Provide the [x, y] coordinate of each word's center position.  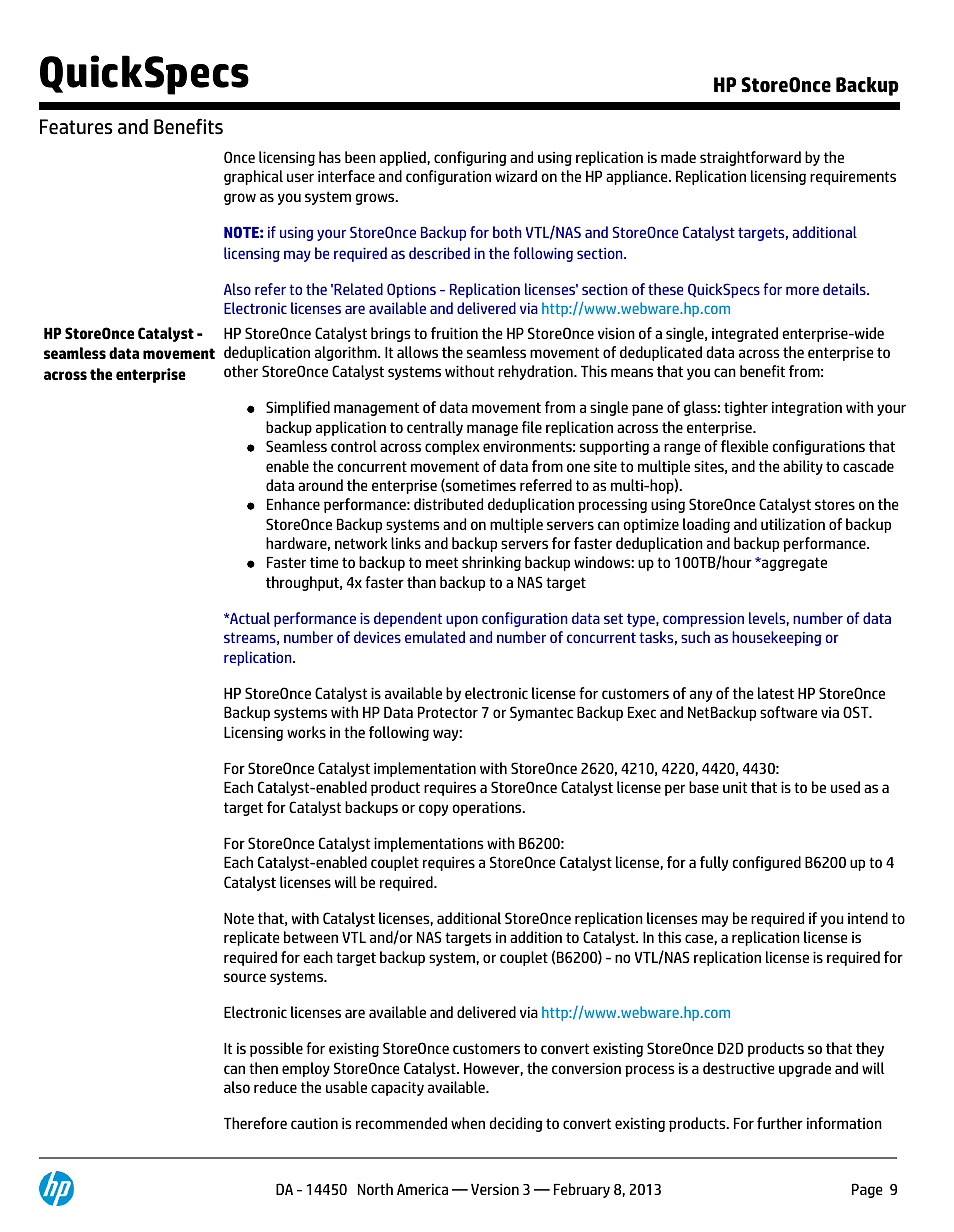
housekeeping [777, 638]
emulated [435, 637]
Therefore [255, 1123]
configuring [470, 158]
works [306, 732]
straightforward [750, 158]
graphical [253, 177]
